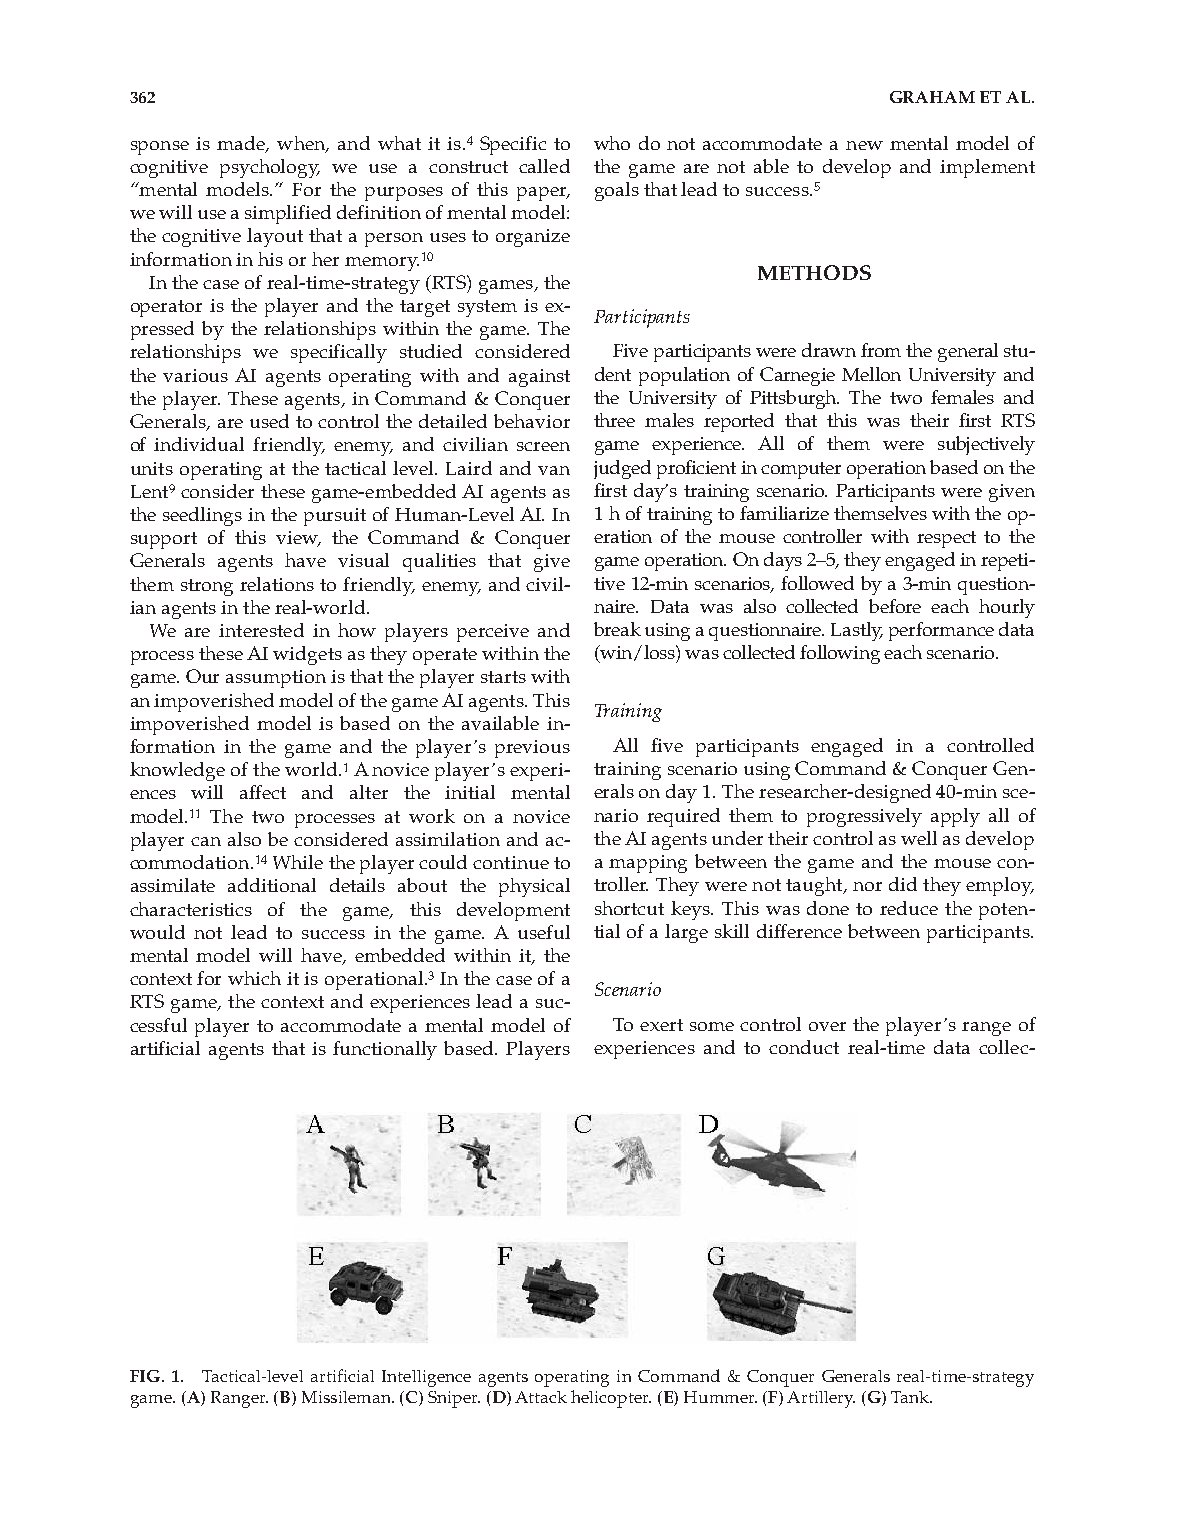  Describe the element at coordinates (145, 1376) in the screenshot. I see `FIG` at that location.
